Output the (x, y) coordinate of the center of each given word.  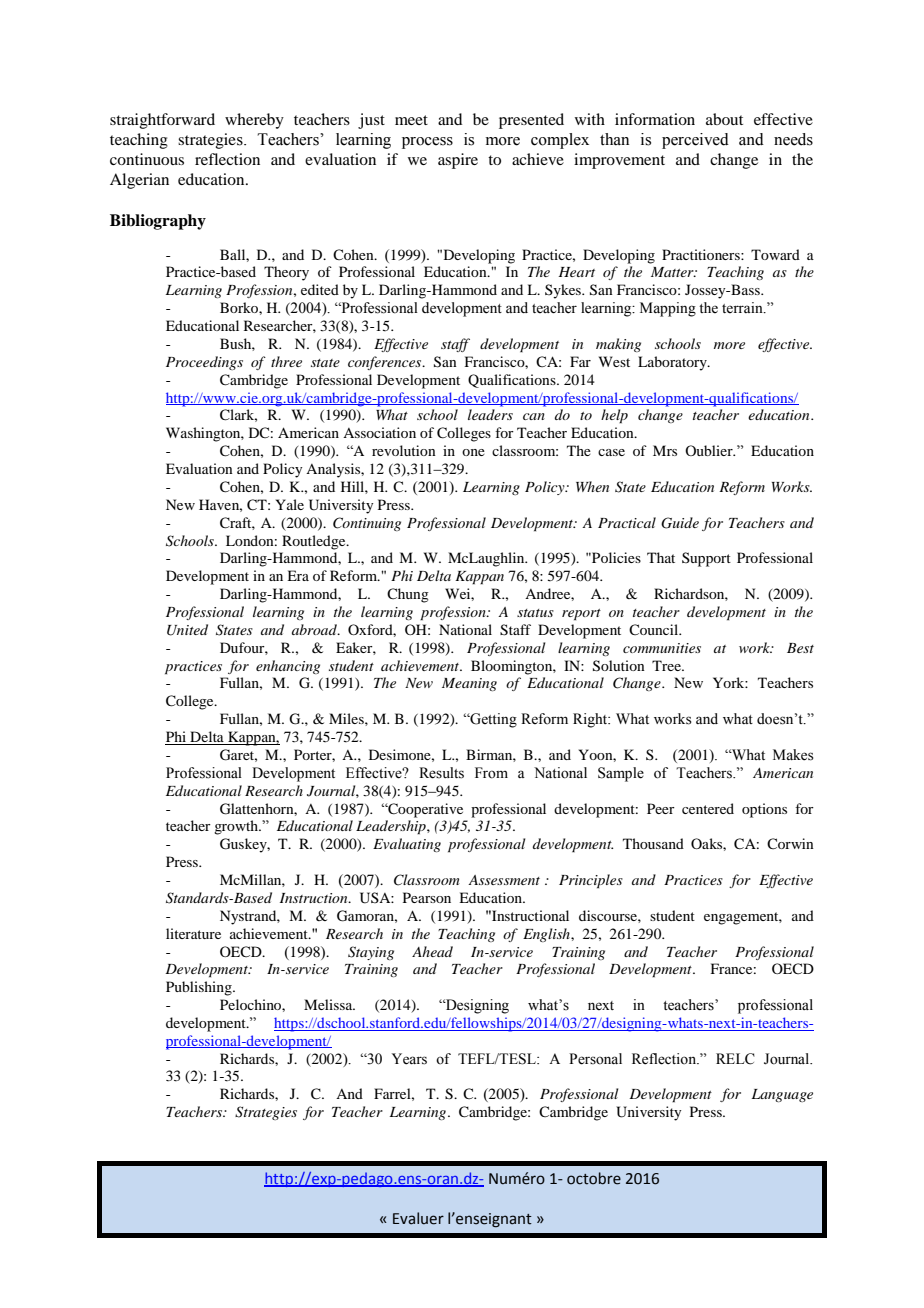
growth (237, 827)
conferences (386, 363)
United (187, 630)
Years (409, 1059)
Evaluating (407, 845)
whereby (254, 121)
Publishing (200, 988)
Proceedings (204, 363)
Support (706, 559)
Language (782, 1095)
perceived (695, 141)
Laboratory (673, 363)
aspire (458, 161)
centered (708, 808)
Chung (408, 595)
